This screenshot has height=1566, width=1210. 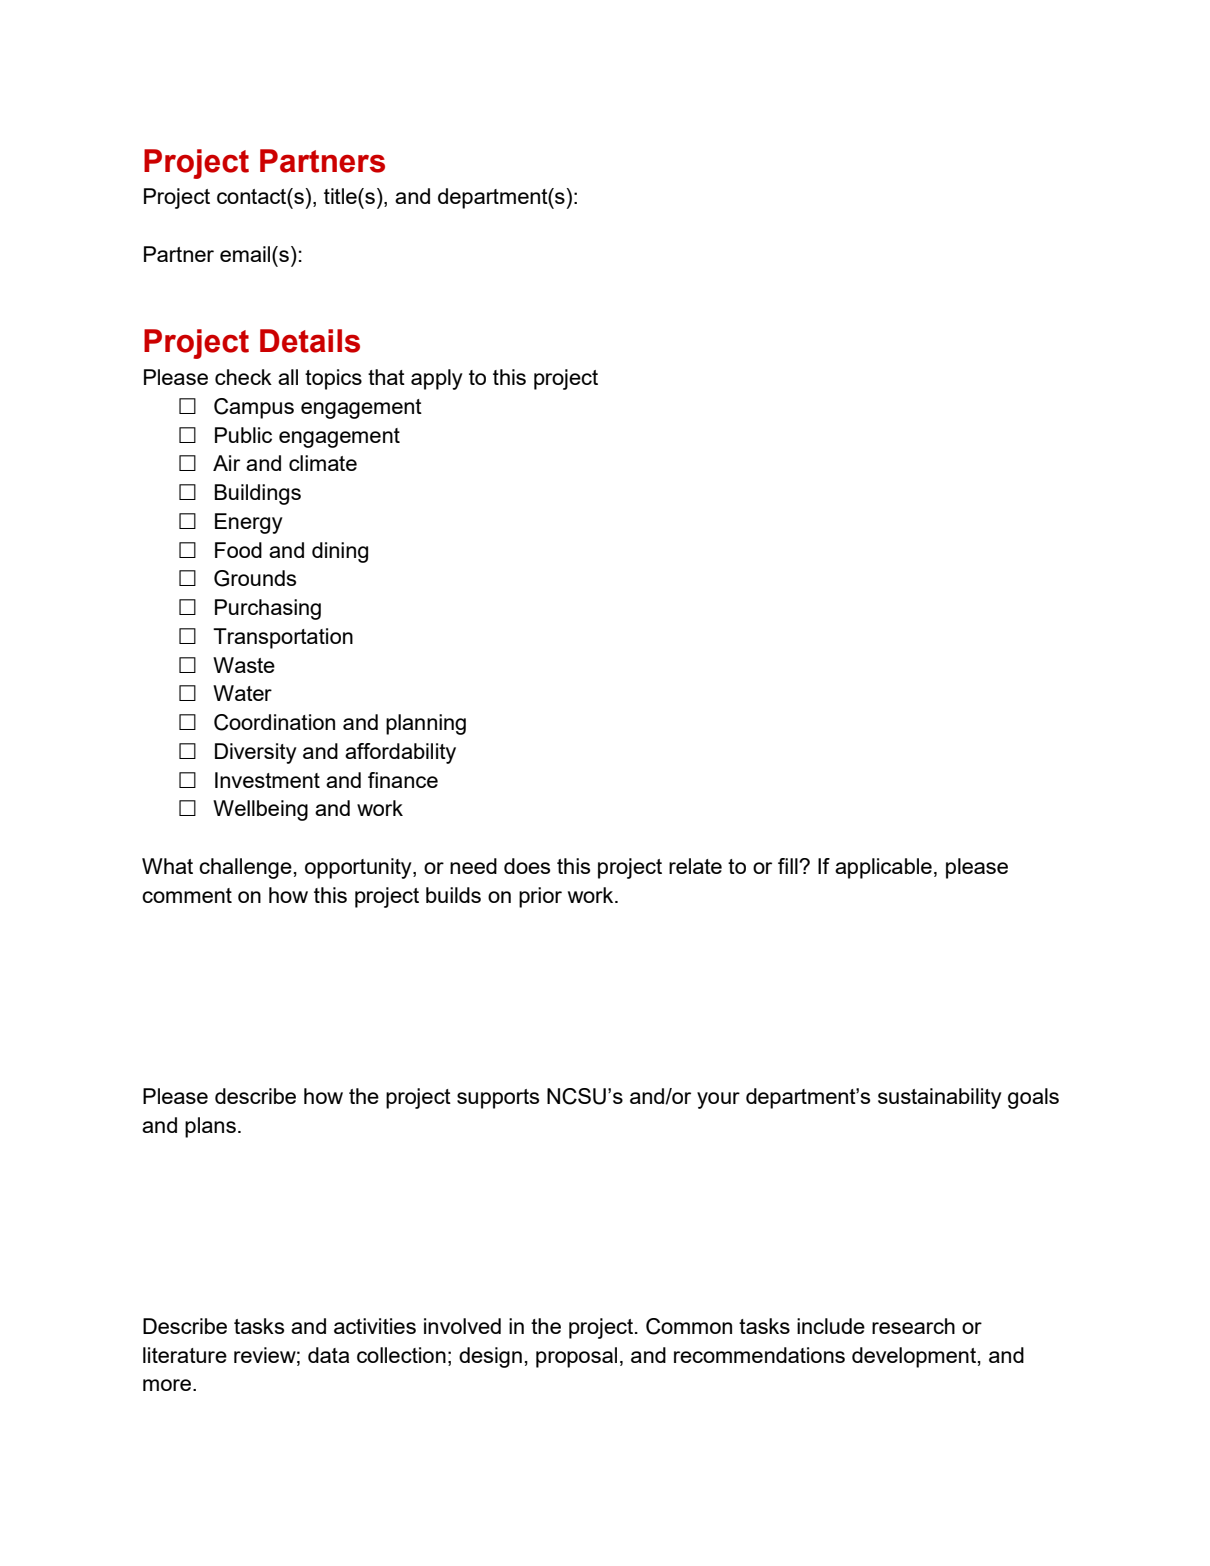 I want to click on check, so click(x=243, y=377).
